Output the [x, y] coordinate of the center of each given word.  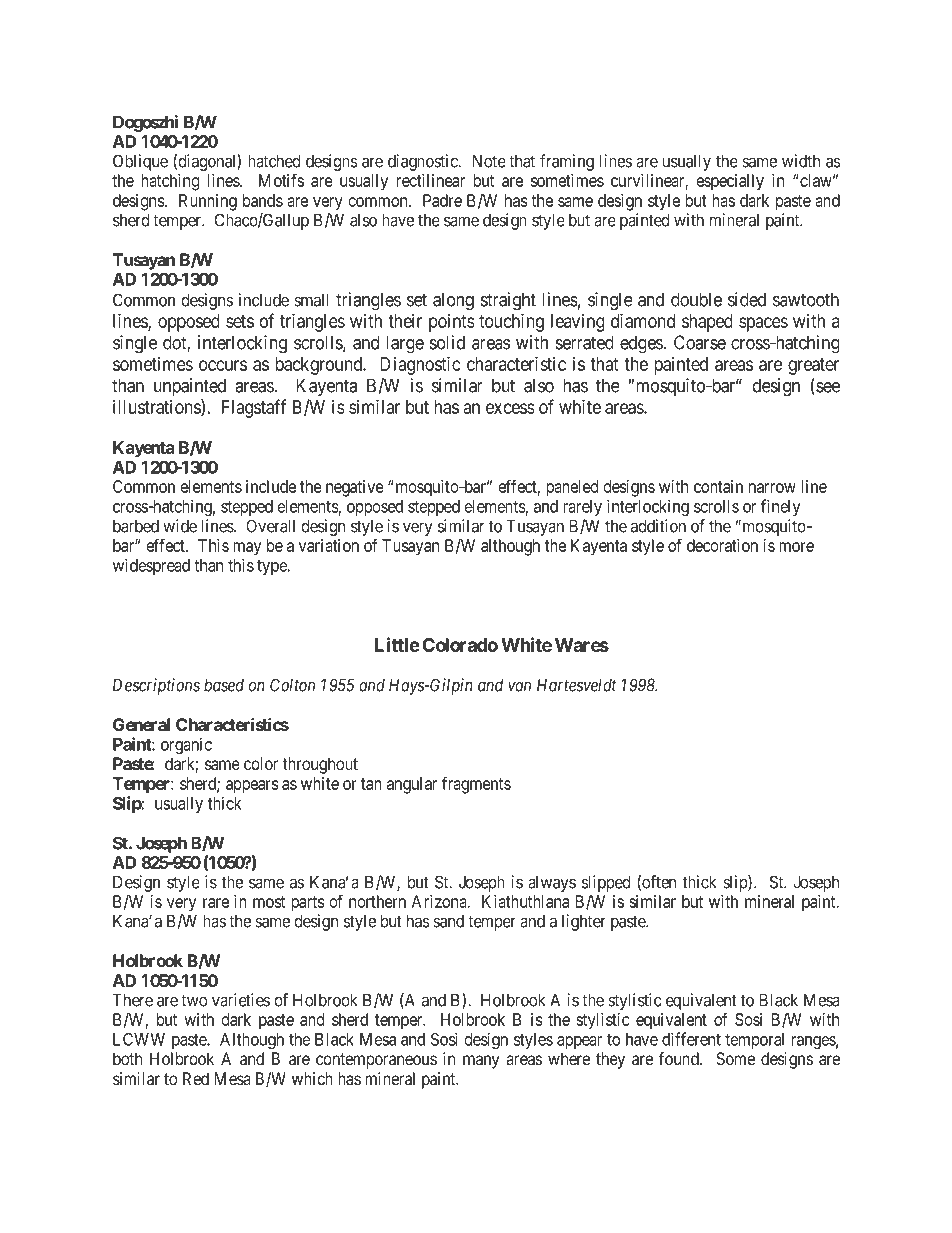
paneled [572, 488]
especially [730, 182]
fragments [476, 785]
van [519, 686]
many [481, 1062]
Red [196, 1078]
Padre [442, 200]
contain [718, 486]
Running [208, 202]
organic [186, 745]
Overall [270, 526]
